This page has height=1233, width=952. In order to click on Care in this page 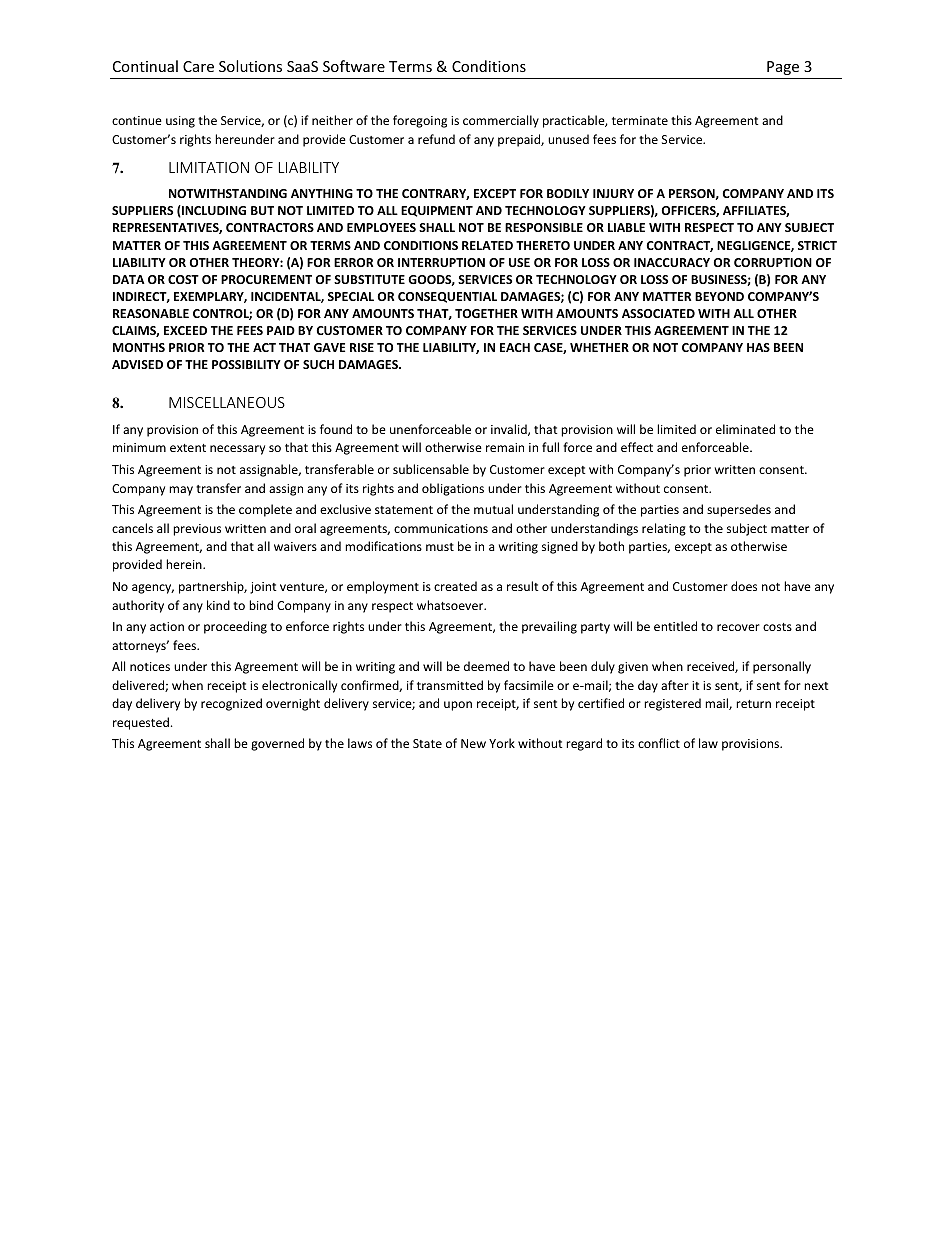, I will do `click(198, 66)`.
